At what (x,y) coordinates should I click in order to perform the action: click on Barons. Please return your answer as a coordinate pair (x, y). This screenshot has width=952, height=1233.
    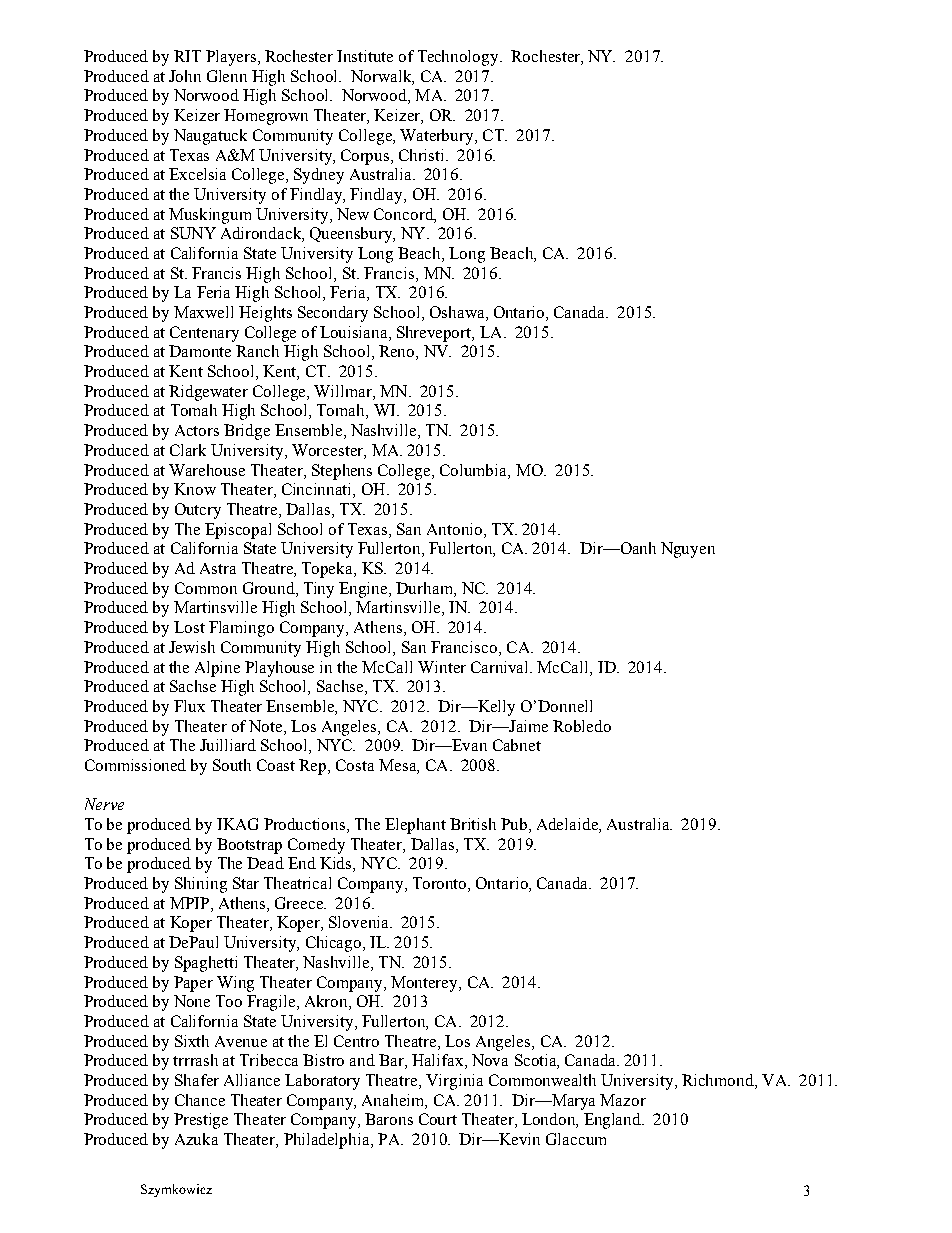
    Looking at the image, I should click on (389, 1119).
